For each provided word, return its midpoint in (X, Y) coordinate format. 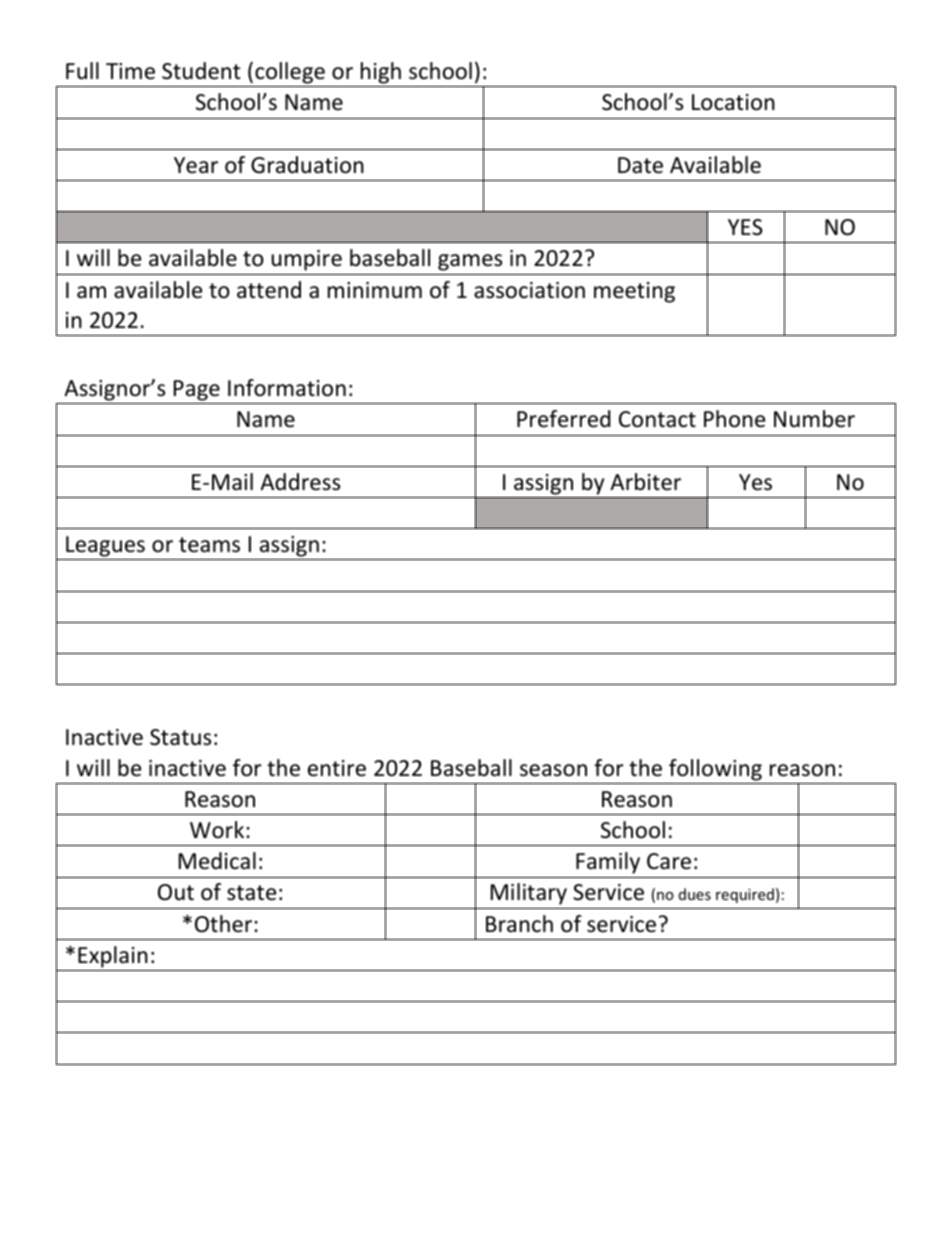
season (553, 770)
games (470, 262)
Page (197, 392)
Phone (734, 419)
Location (733, 102)
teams (209, 545)
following (715, 770)
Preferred (564, 419)
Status (180, 737)
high (381, 74)
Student (201, 71)
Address (300, 482)
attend (269, 290)
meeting (634, 292)
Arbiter (645, 482)
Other (225, 924)
